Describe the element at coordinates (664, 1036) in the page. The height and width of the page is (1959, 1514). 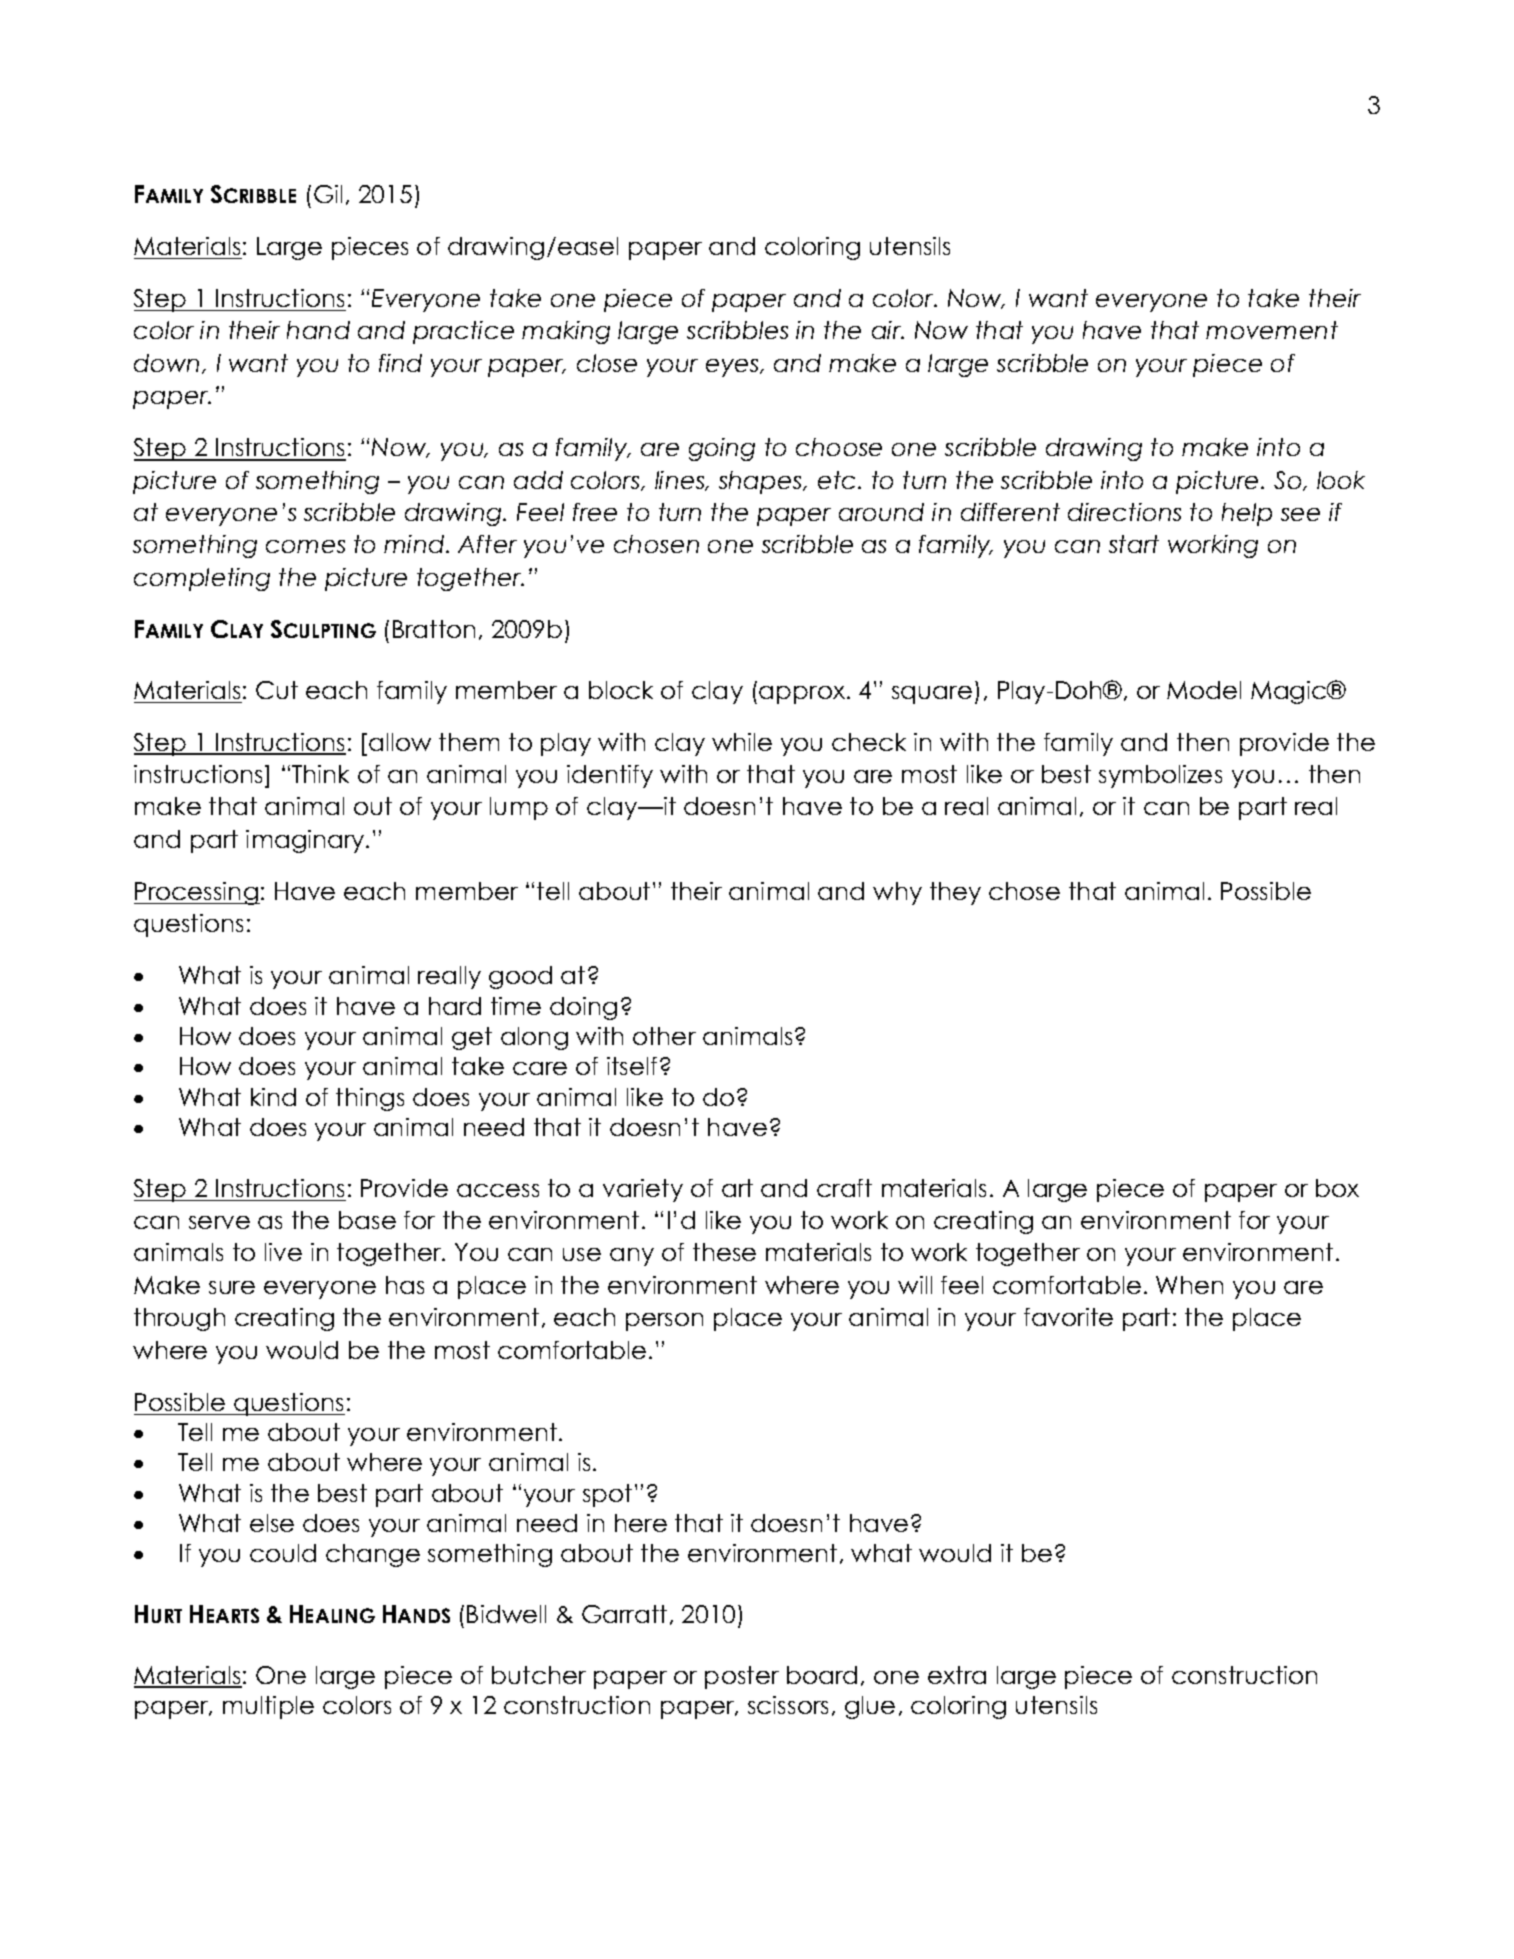
I see `other` at that location.
